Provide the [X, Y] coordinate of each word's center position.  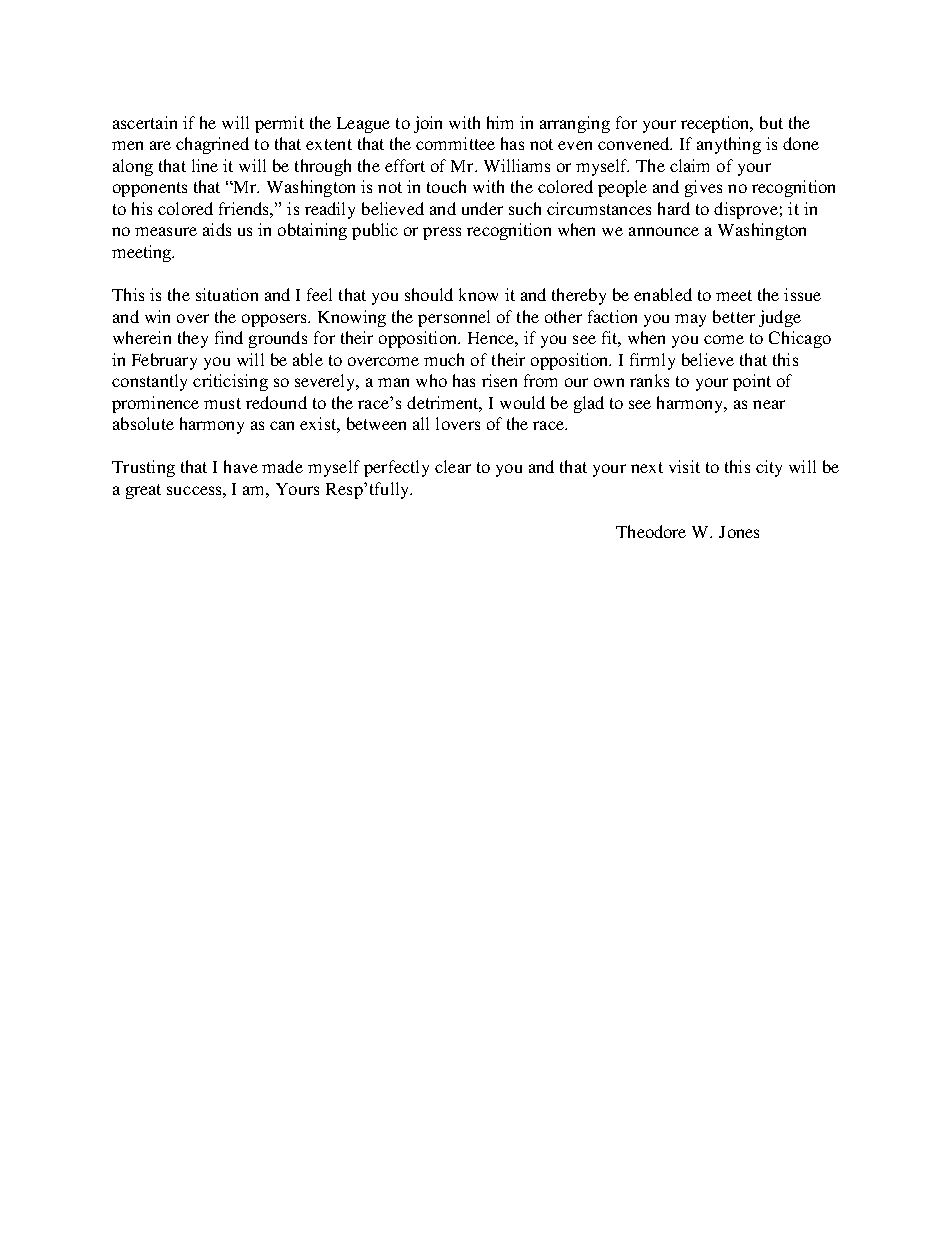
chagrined [212, 145]
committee [455, 143]
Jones [739, 532]
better [734, 316]
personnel [454, 318]
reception [716, 124]
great [143, 491]
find [229, 337]
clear [453, 466]
